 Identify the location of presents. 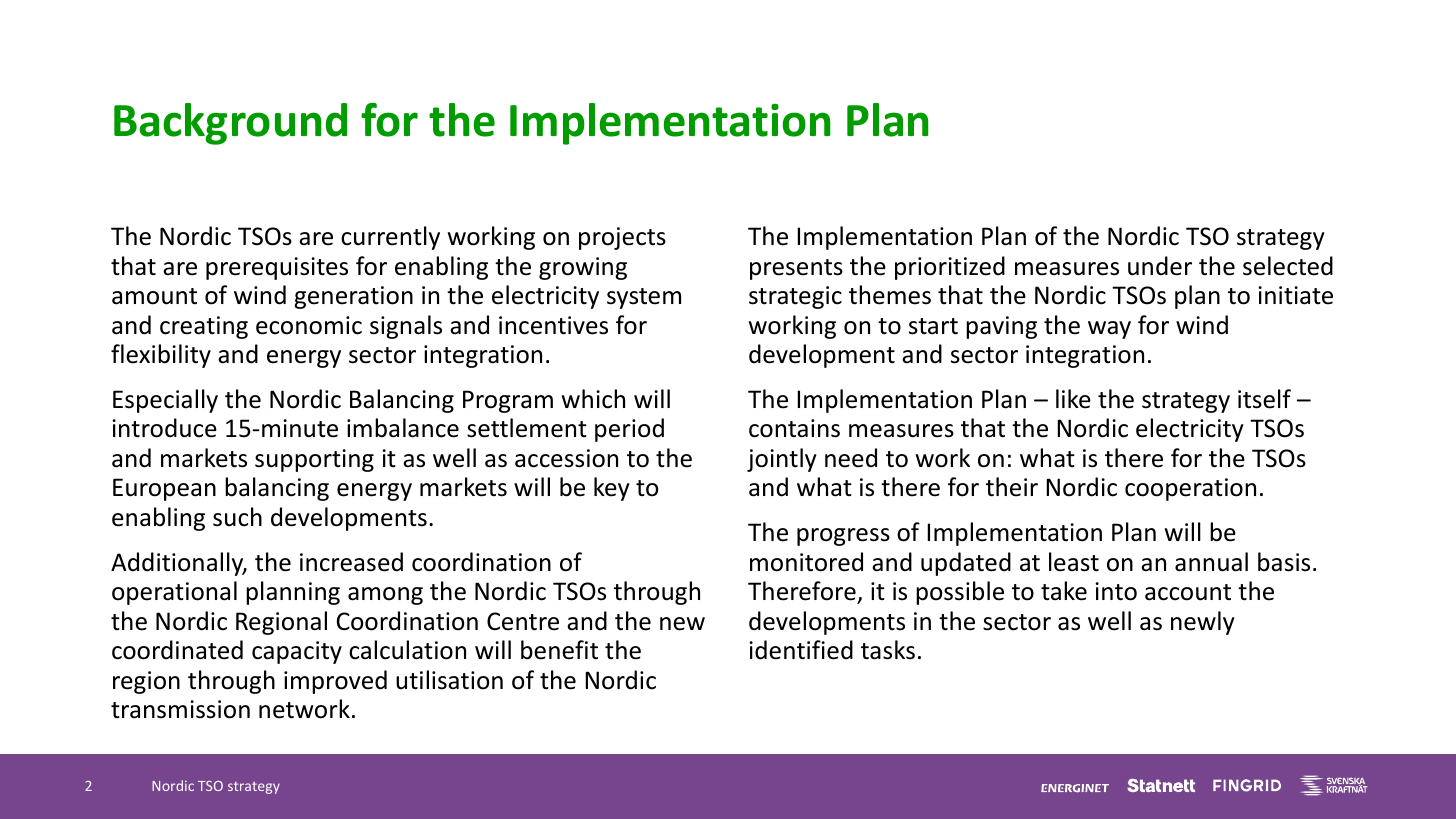
(796, 269).
